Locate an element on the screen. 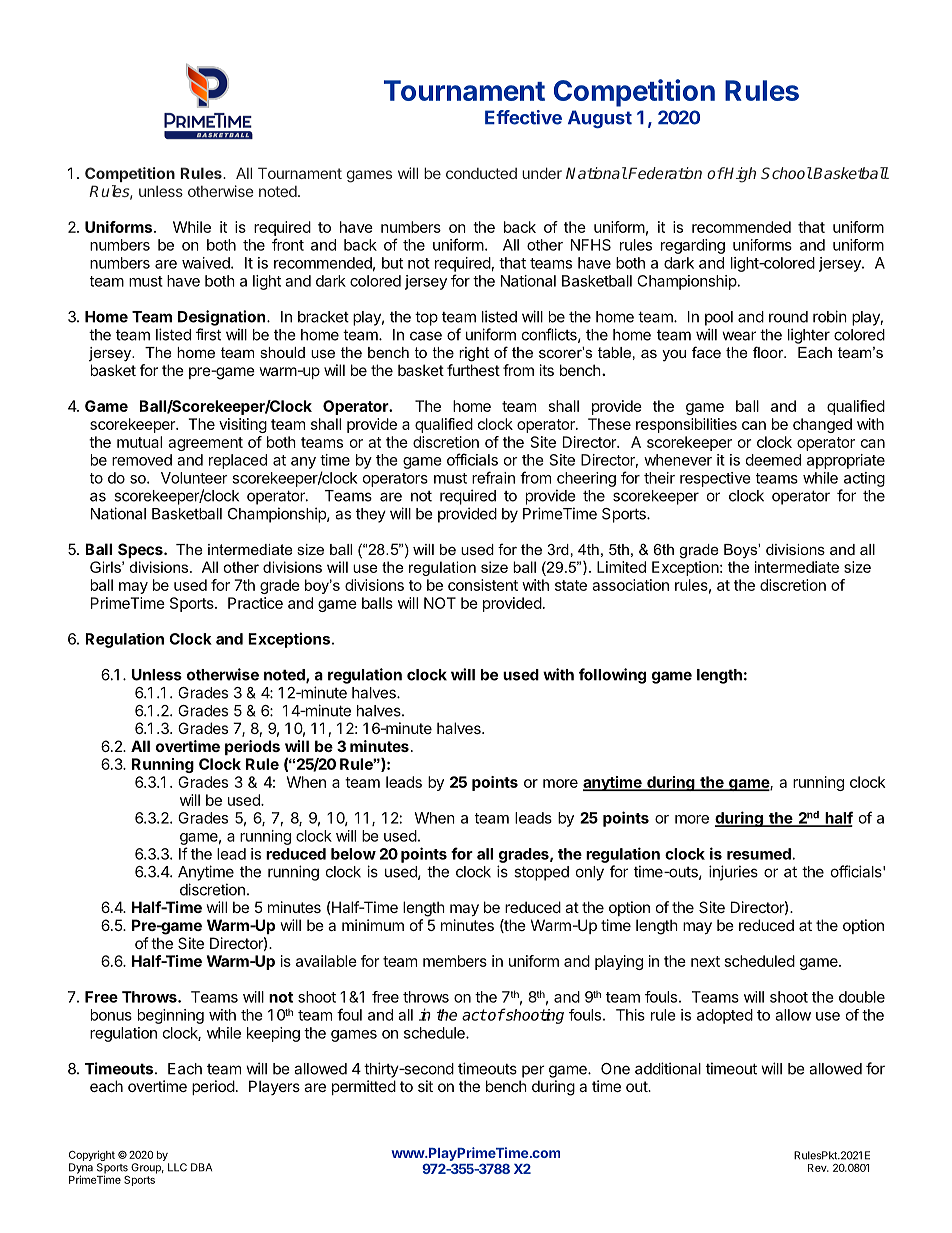  LLC is located at coordinates (177, 1167).
